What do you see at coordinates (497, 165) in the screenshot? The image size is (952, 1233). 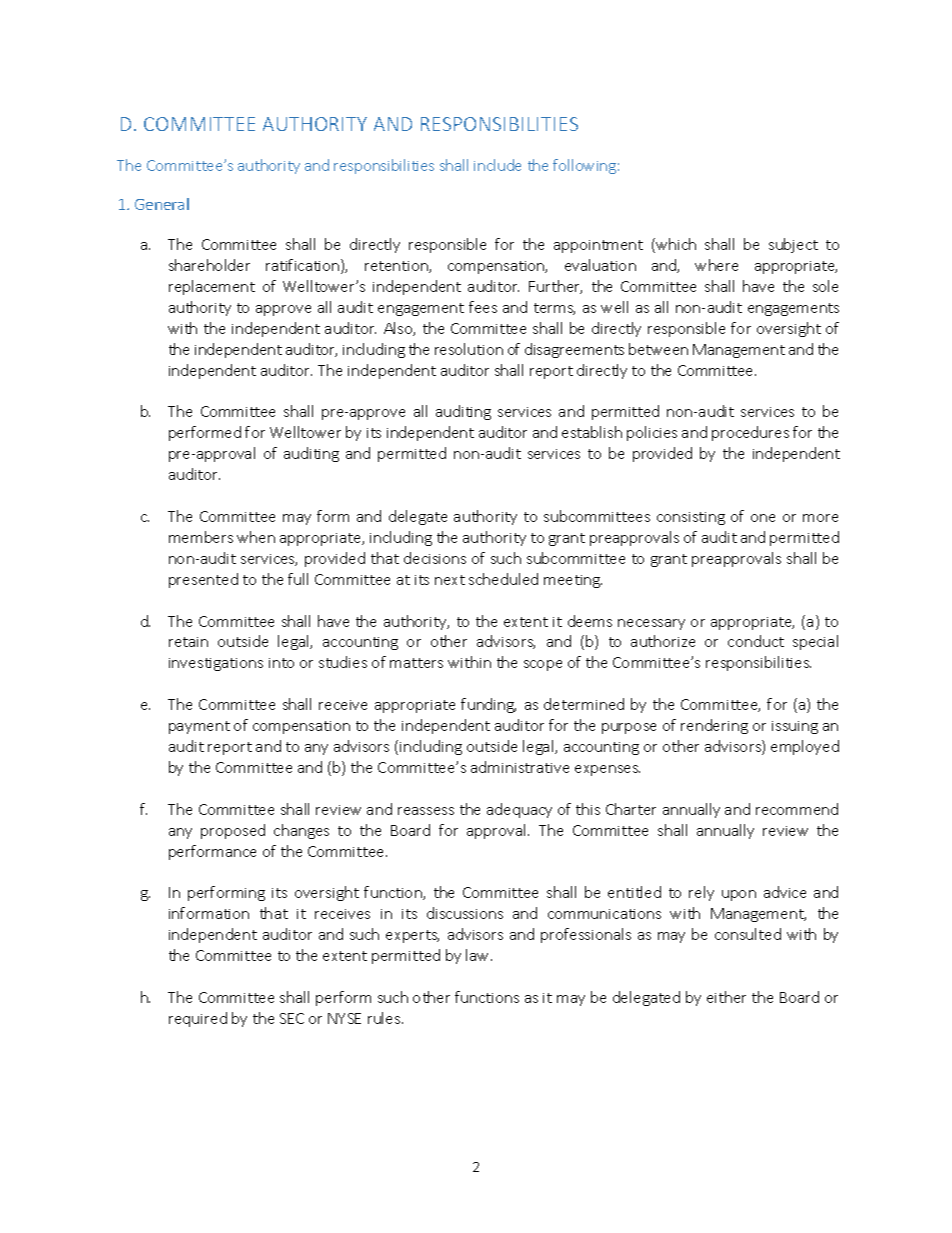 I see `include` at bounding box center [497, 165].
